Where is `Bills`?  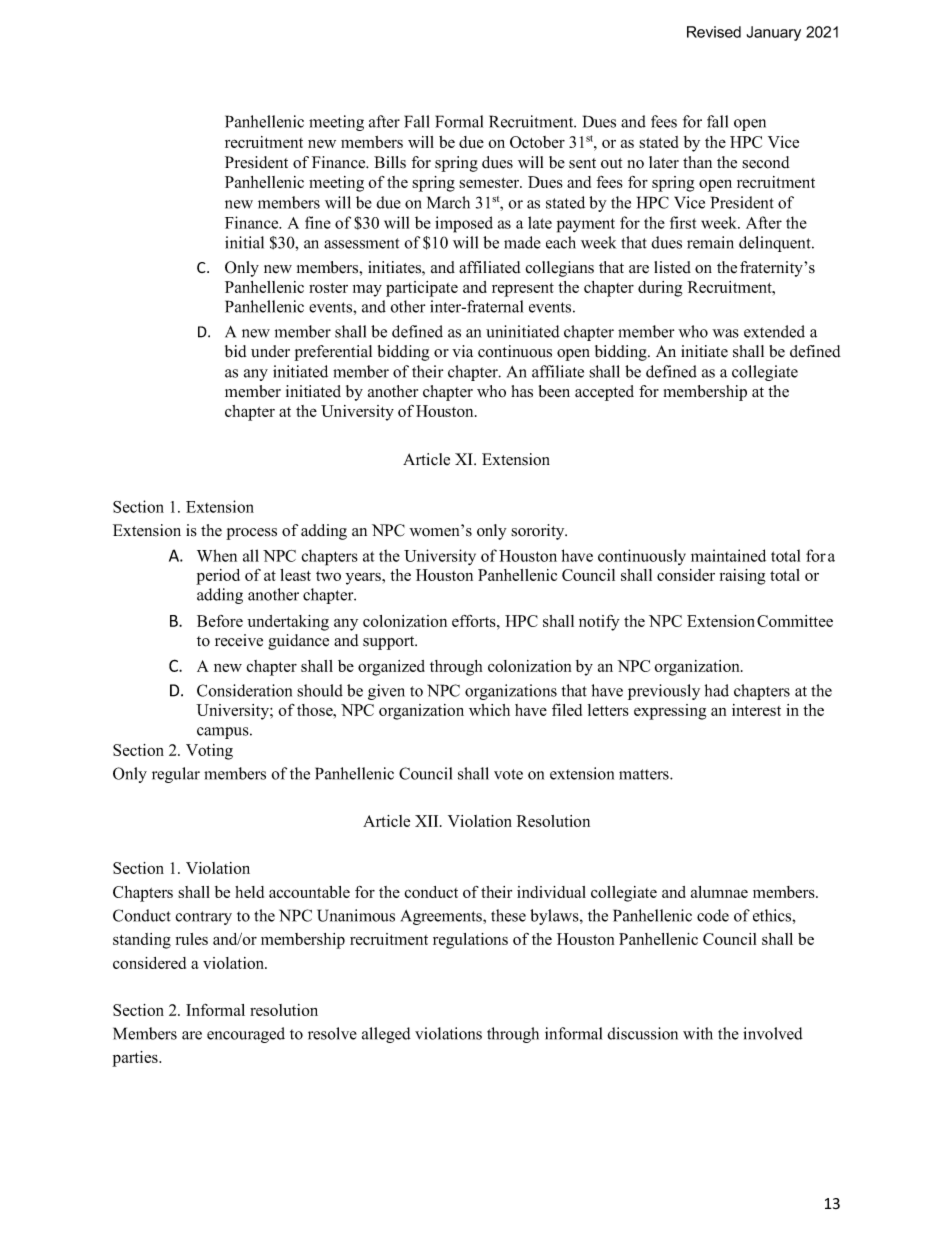
Bills is located at coordinates (390, 162).
